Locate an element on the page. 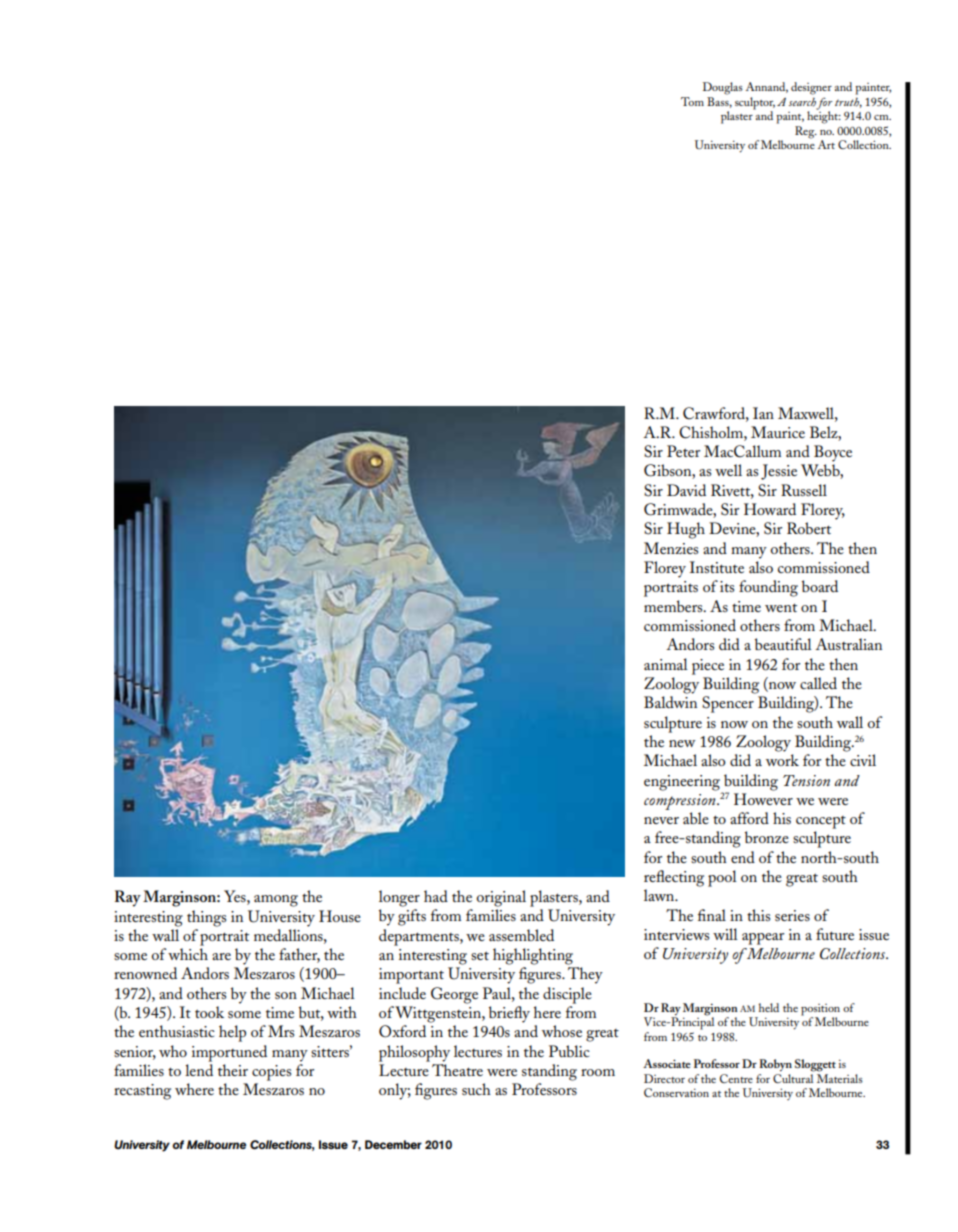 This image has height=1232, width=958. Maurice is located at coordinates (778, 432).
